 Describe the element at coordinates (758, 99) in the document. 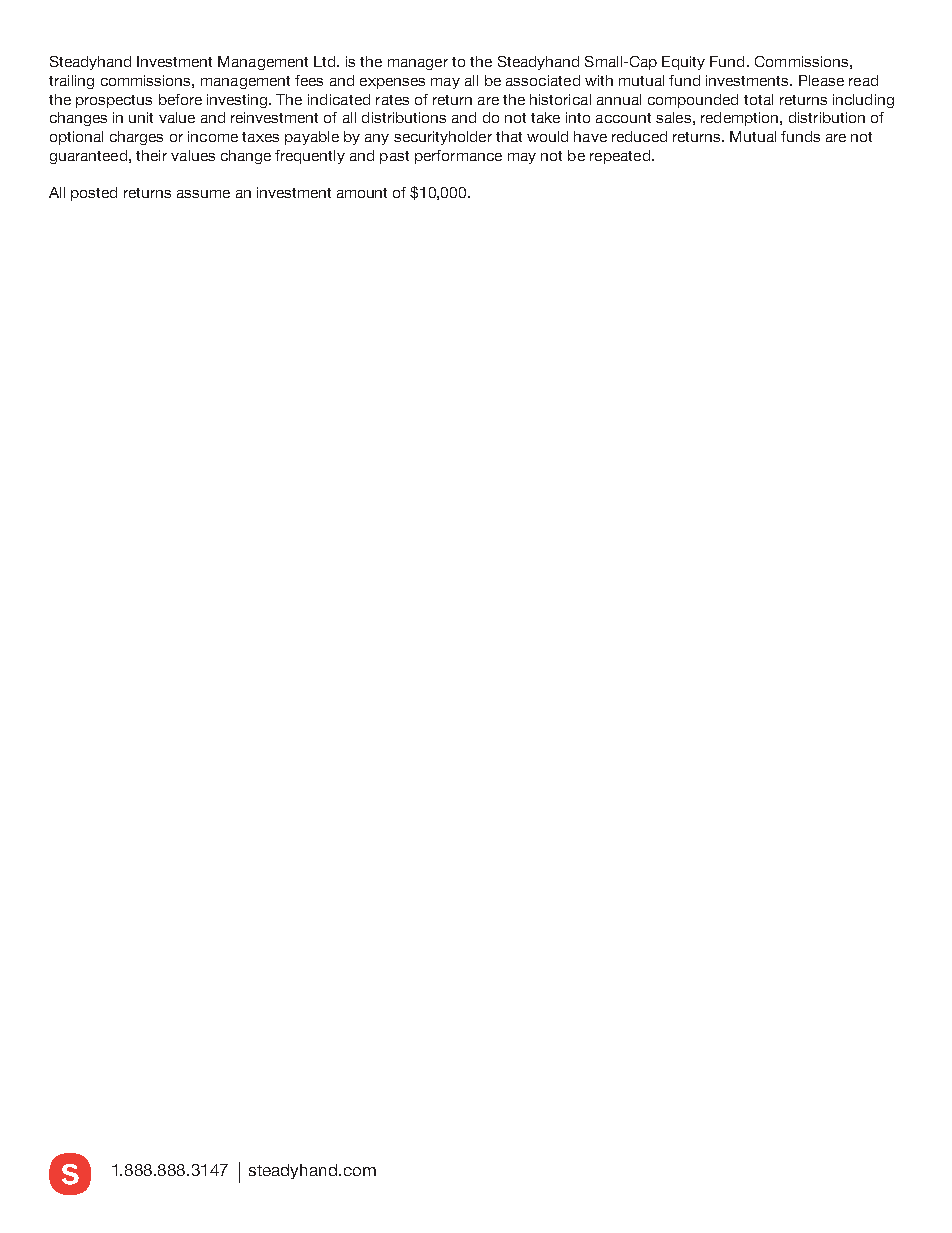

I see `total` at that location.
